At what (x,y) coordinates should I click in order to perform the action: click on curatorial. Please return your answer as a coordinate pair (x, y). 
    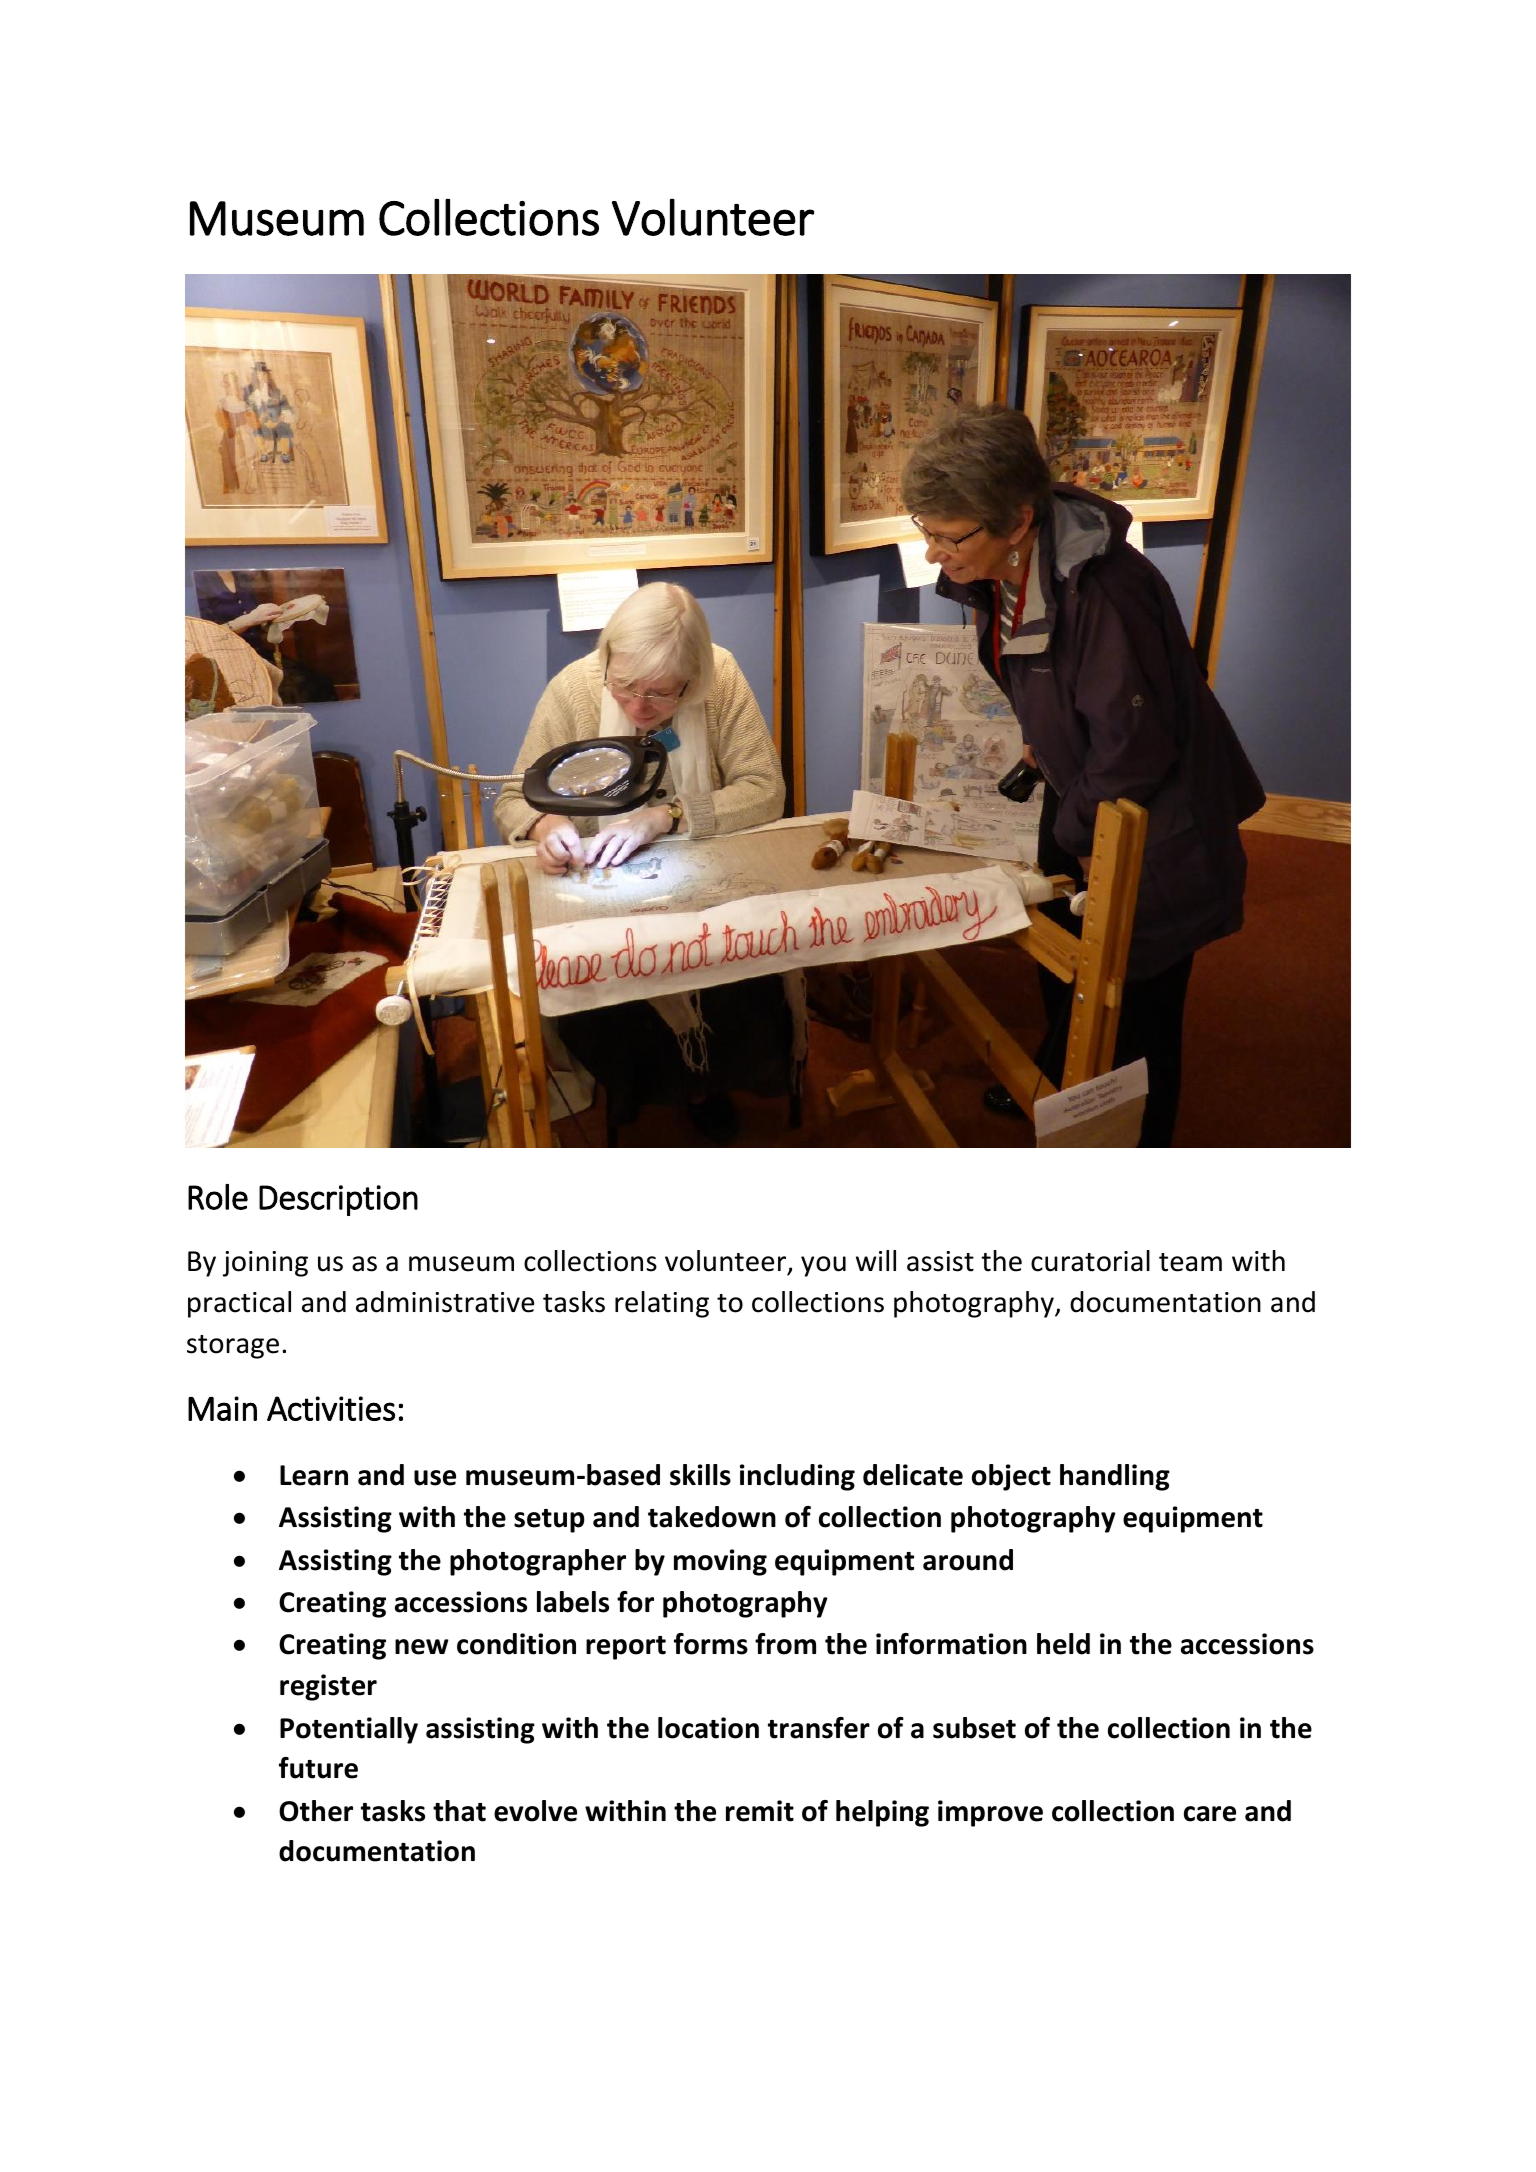
    Looking at the image, I should click on (1090, 1261).
